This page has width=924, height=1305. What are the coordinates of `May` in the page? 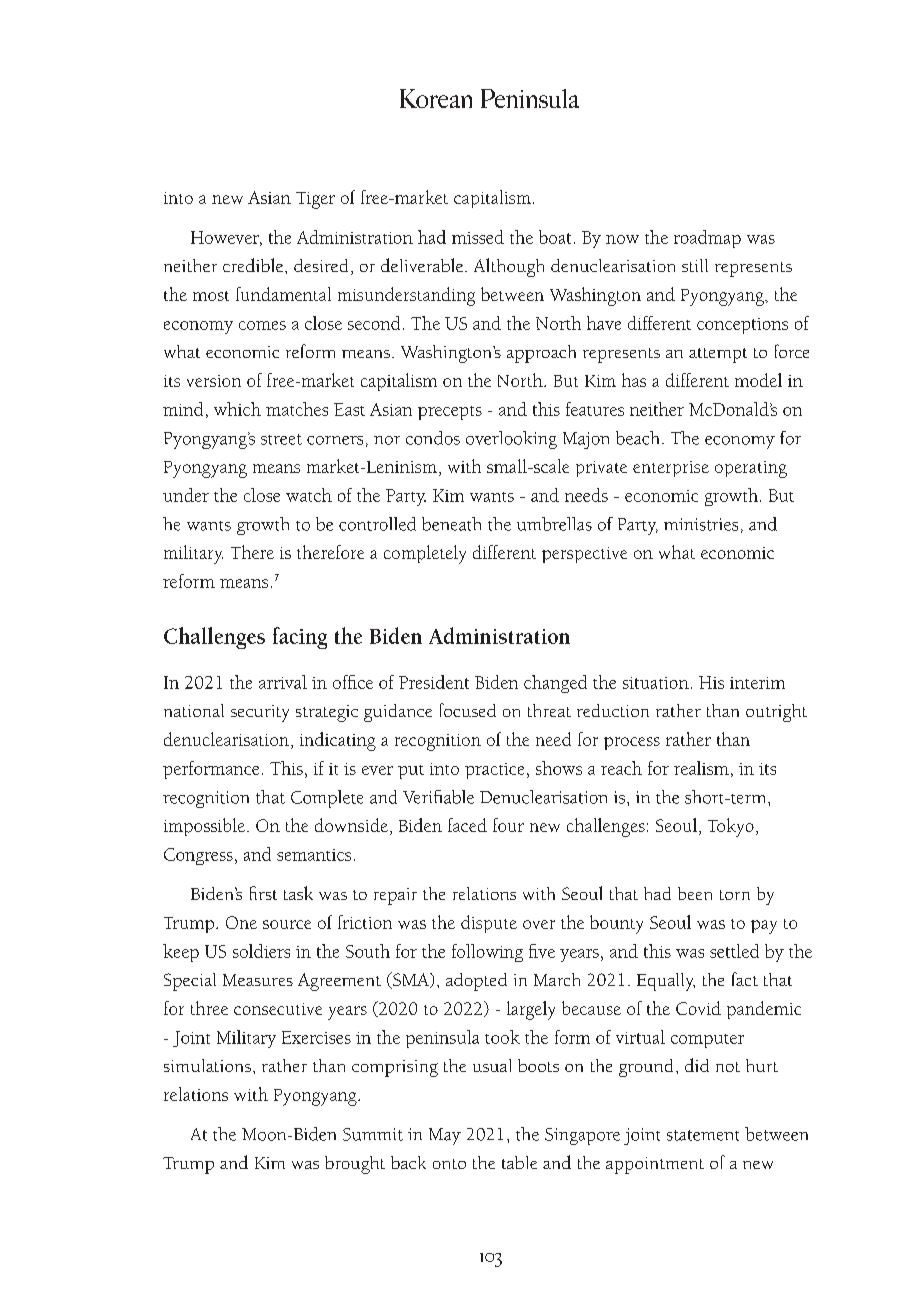 It's located at (445, 1136).
